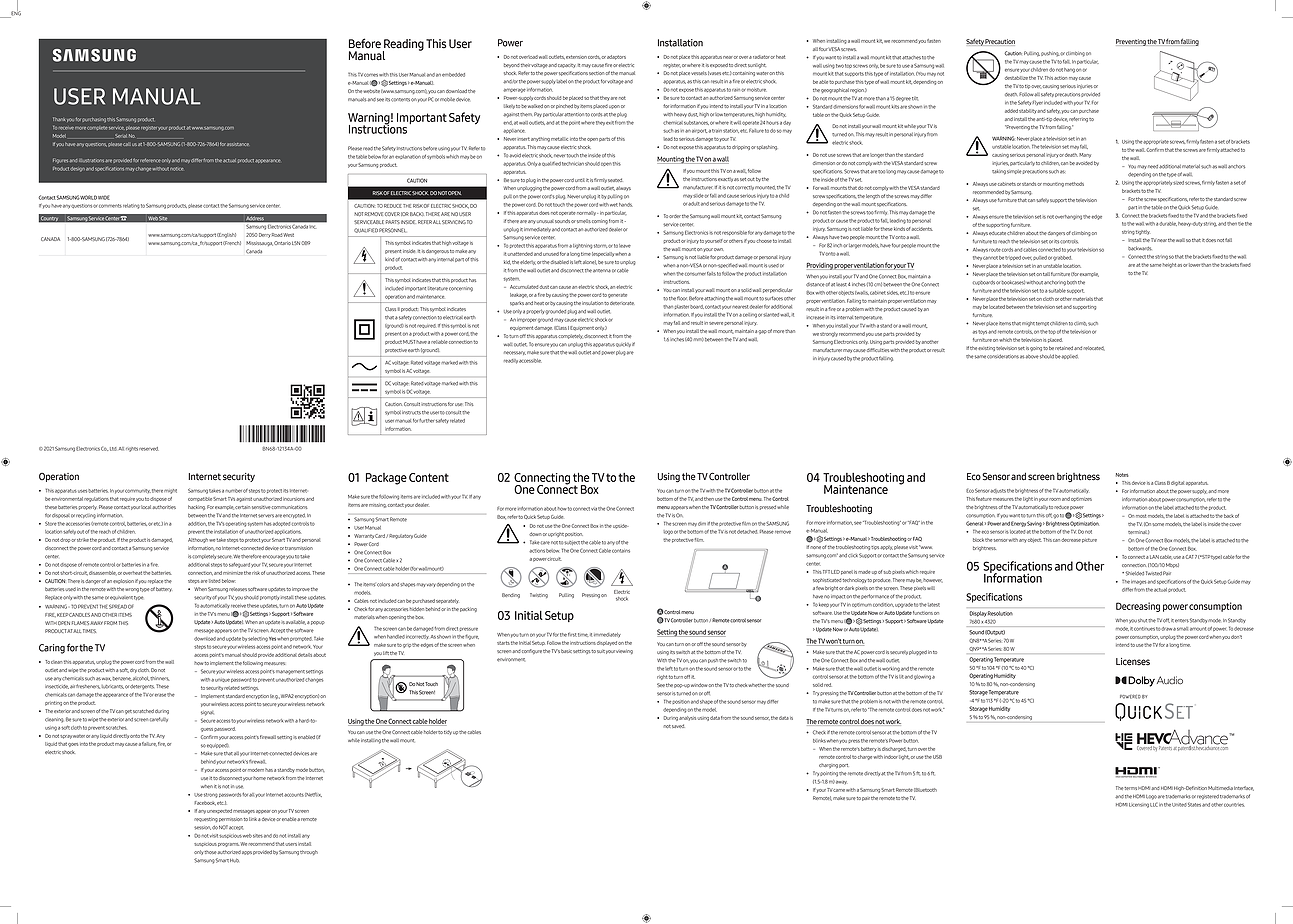 This image has width=1293, height=924. Describe the element at coordinates (371, 75) in the image. I see `comes` at that location.
